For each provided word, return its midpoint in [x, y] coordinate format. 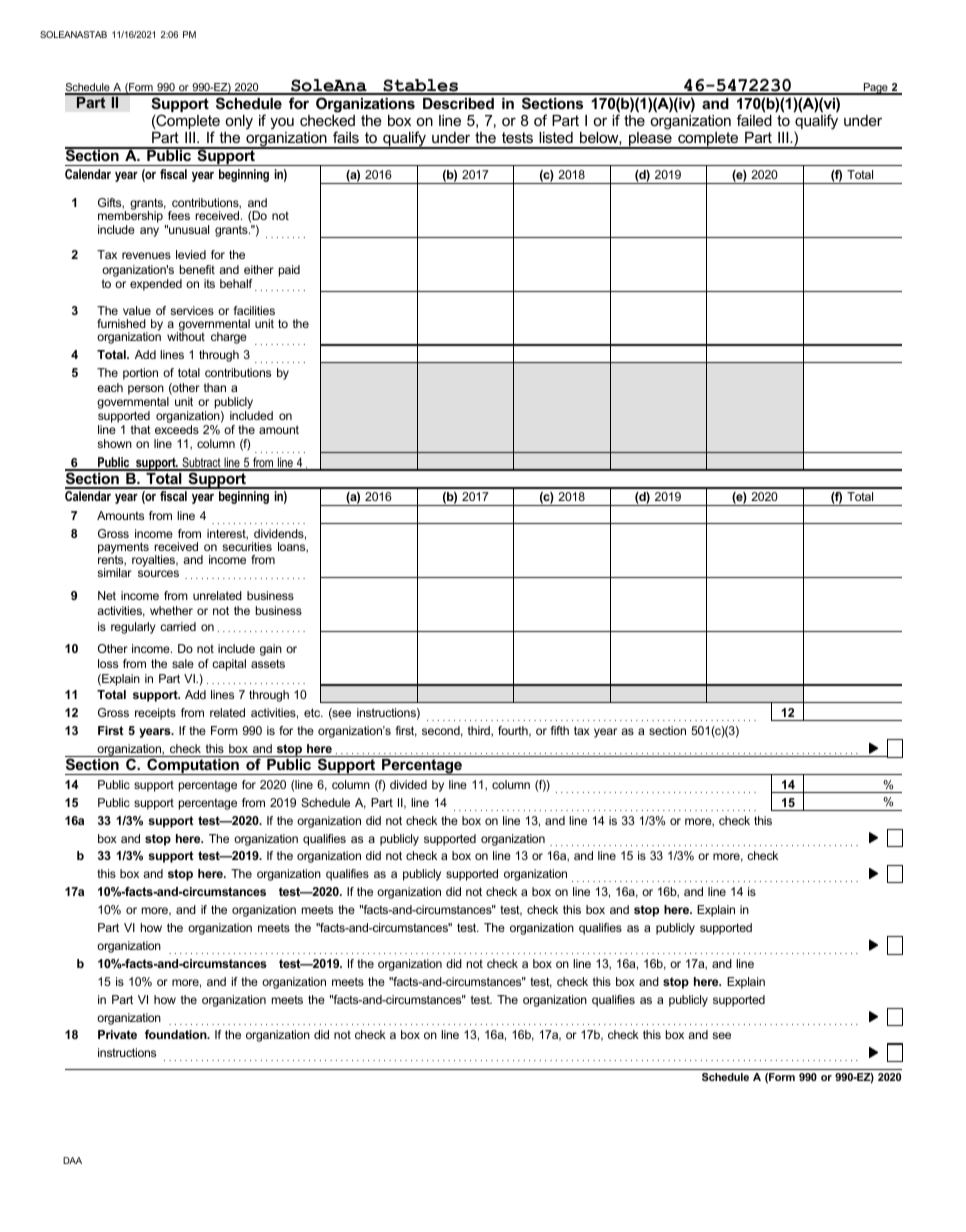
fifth [560, 730]
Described [458, 103]
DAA [72, 1160]
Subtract [201, 463]
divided [408, 784]
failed [754, 120]
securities [247, 546]
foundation [177, 1034]
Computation [193, 765]
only [238, 124]
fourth [514, 731]
